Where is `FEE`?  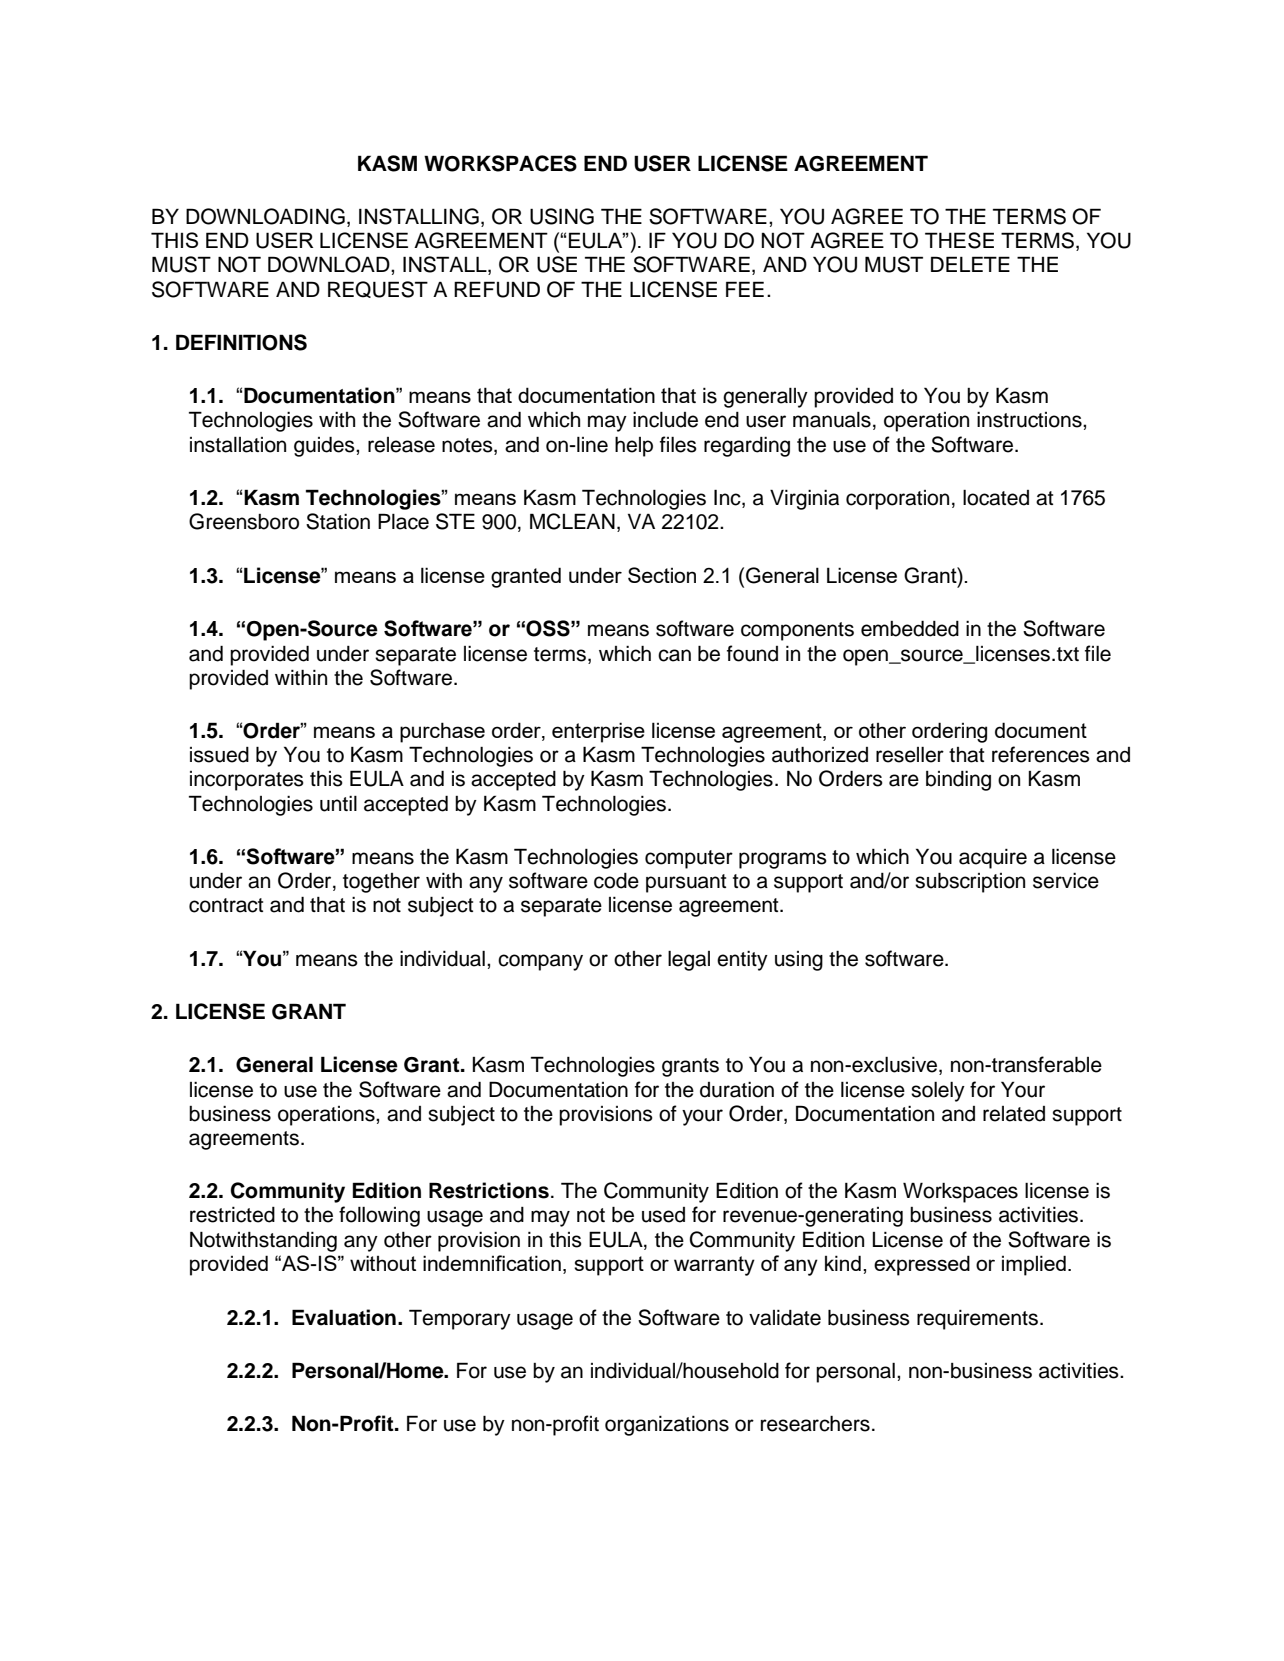 FEE is located at coordinates (745, 289).
